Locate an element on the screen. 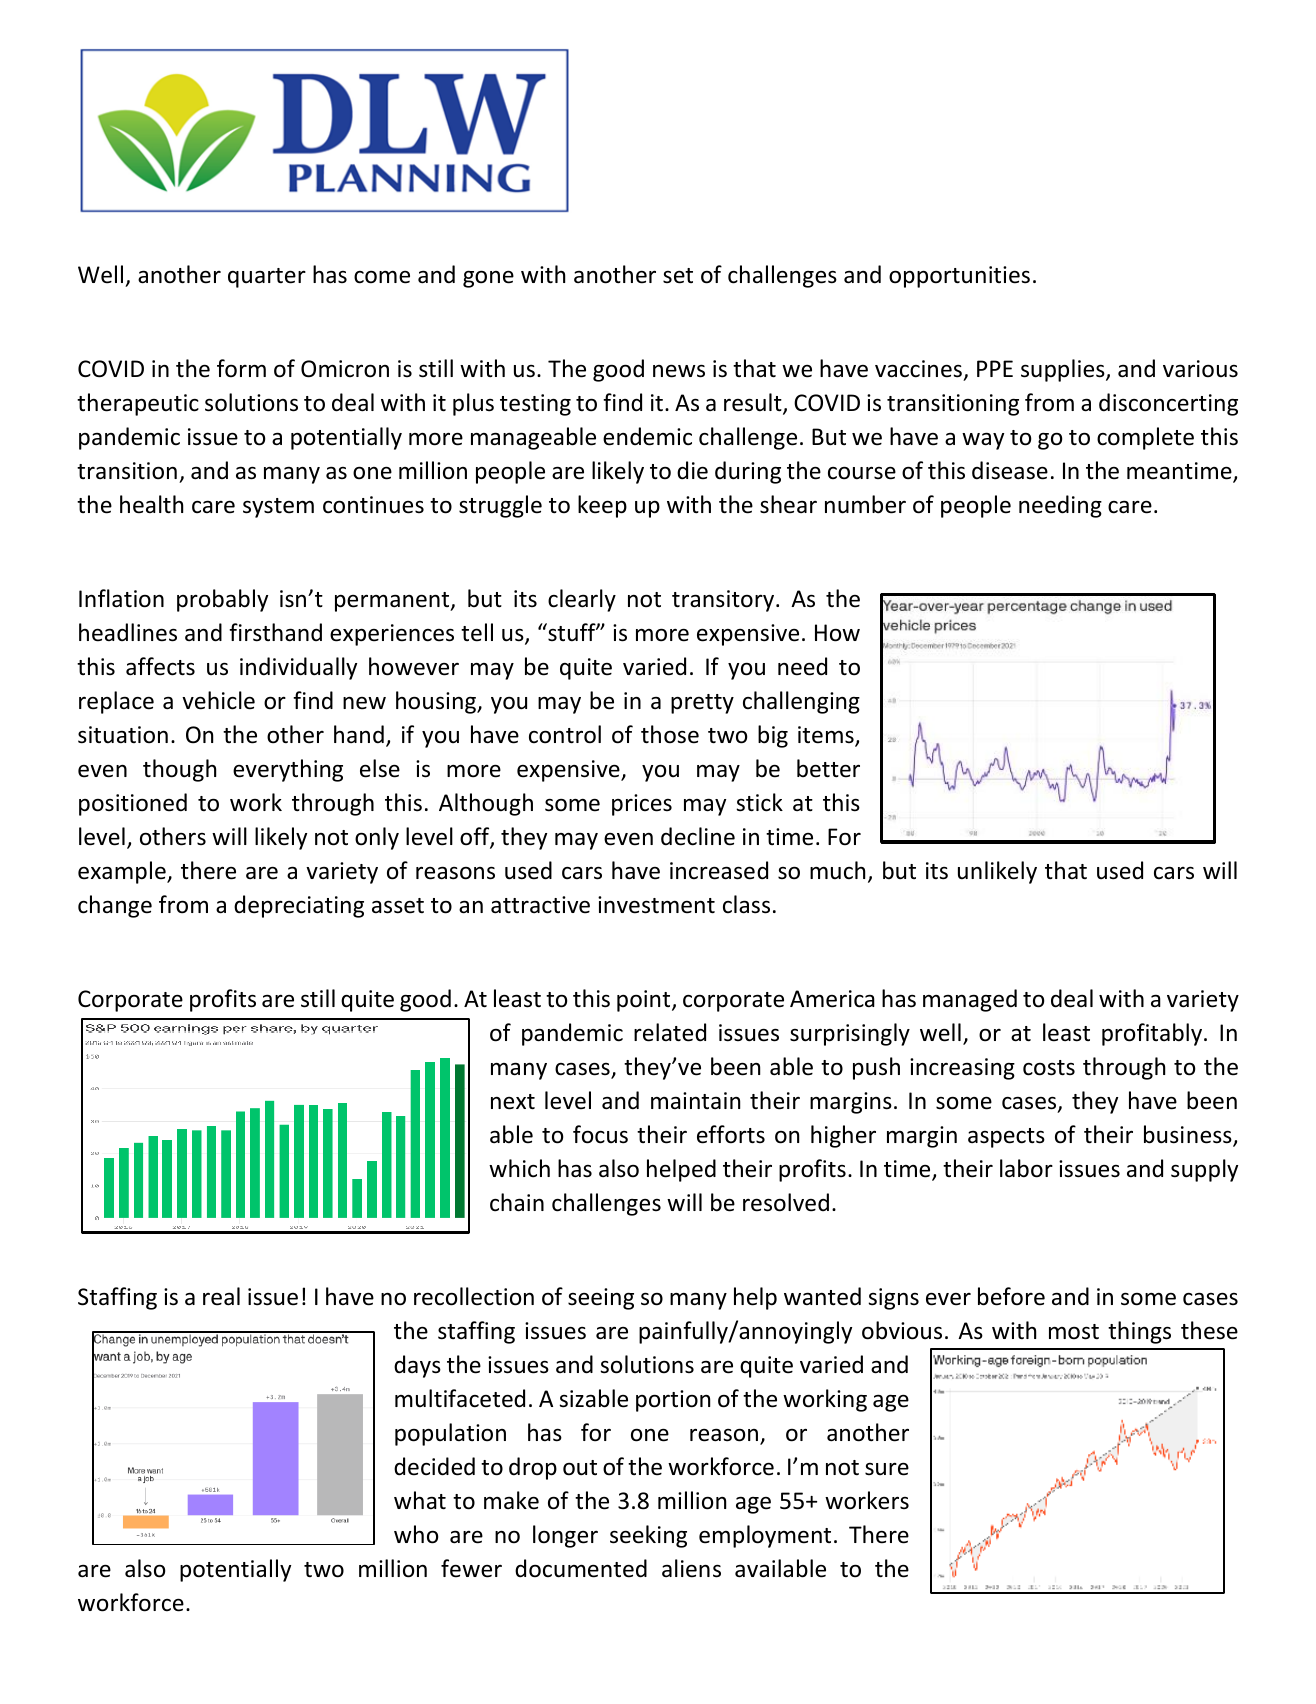 Image resolution: width=1316 pixels, height=1704 pixels. positioned is located at coordinates (133, 804).
